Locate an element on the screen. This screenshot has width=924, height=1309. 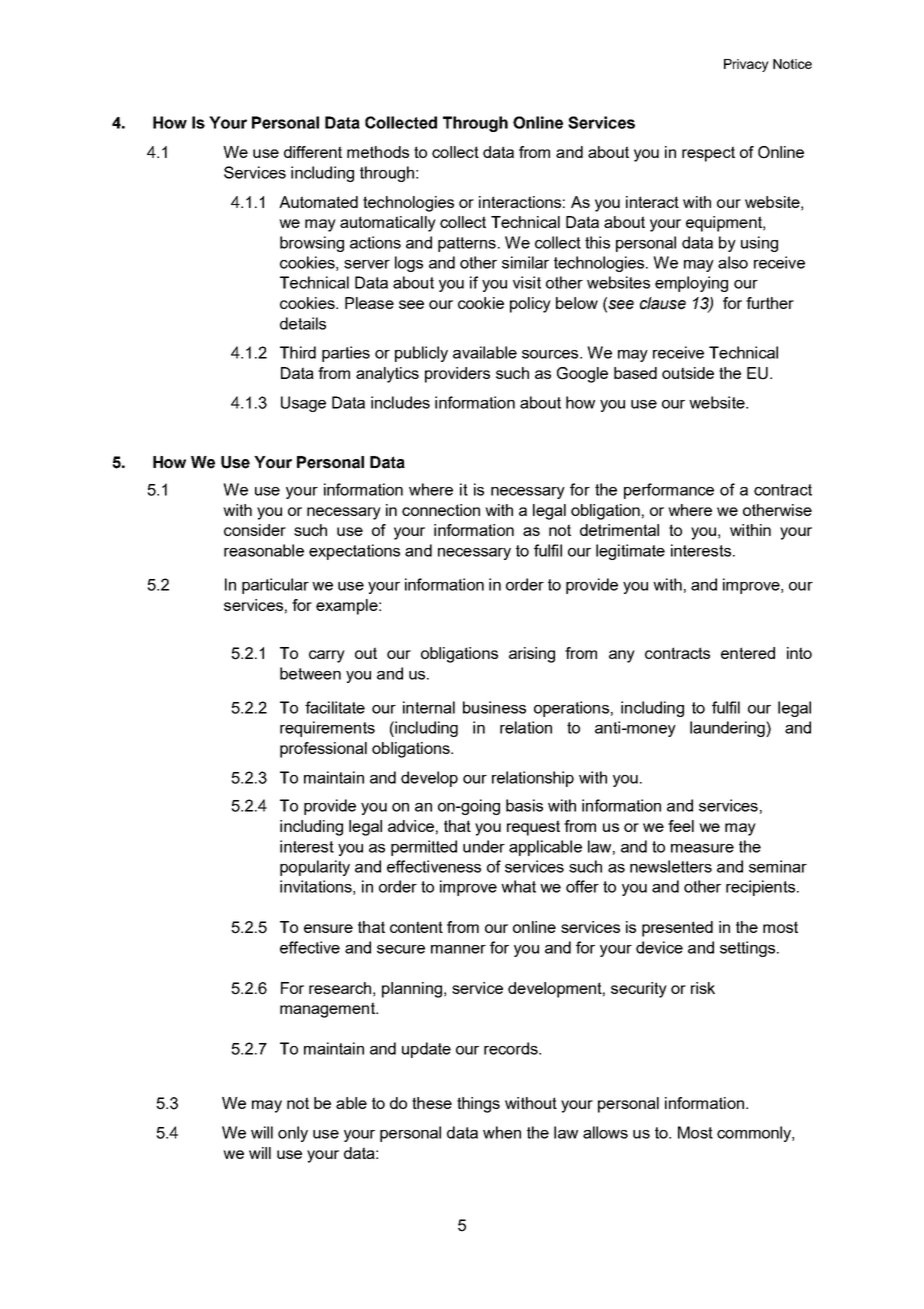
sources is located at coordinates (551, 354).
